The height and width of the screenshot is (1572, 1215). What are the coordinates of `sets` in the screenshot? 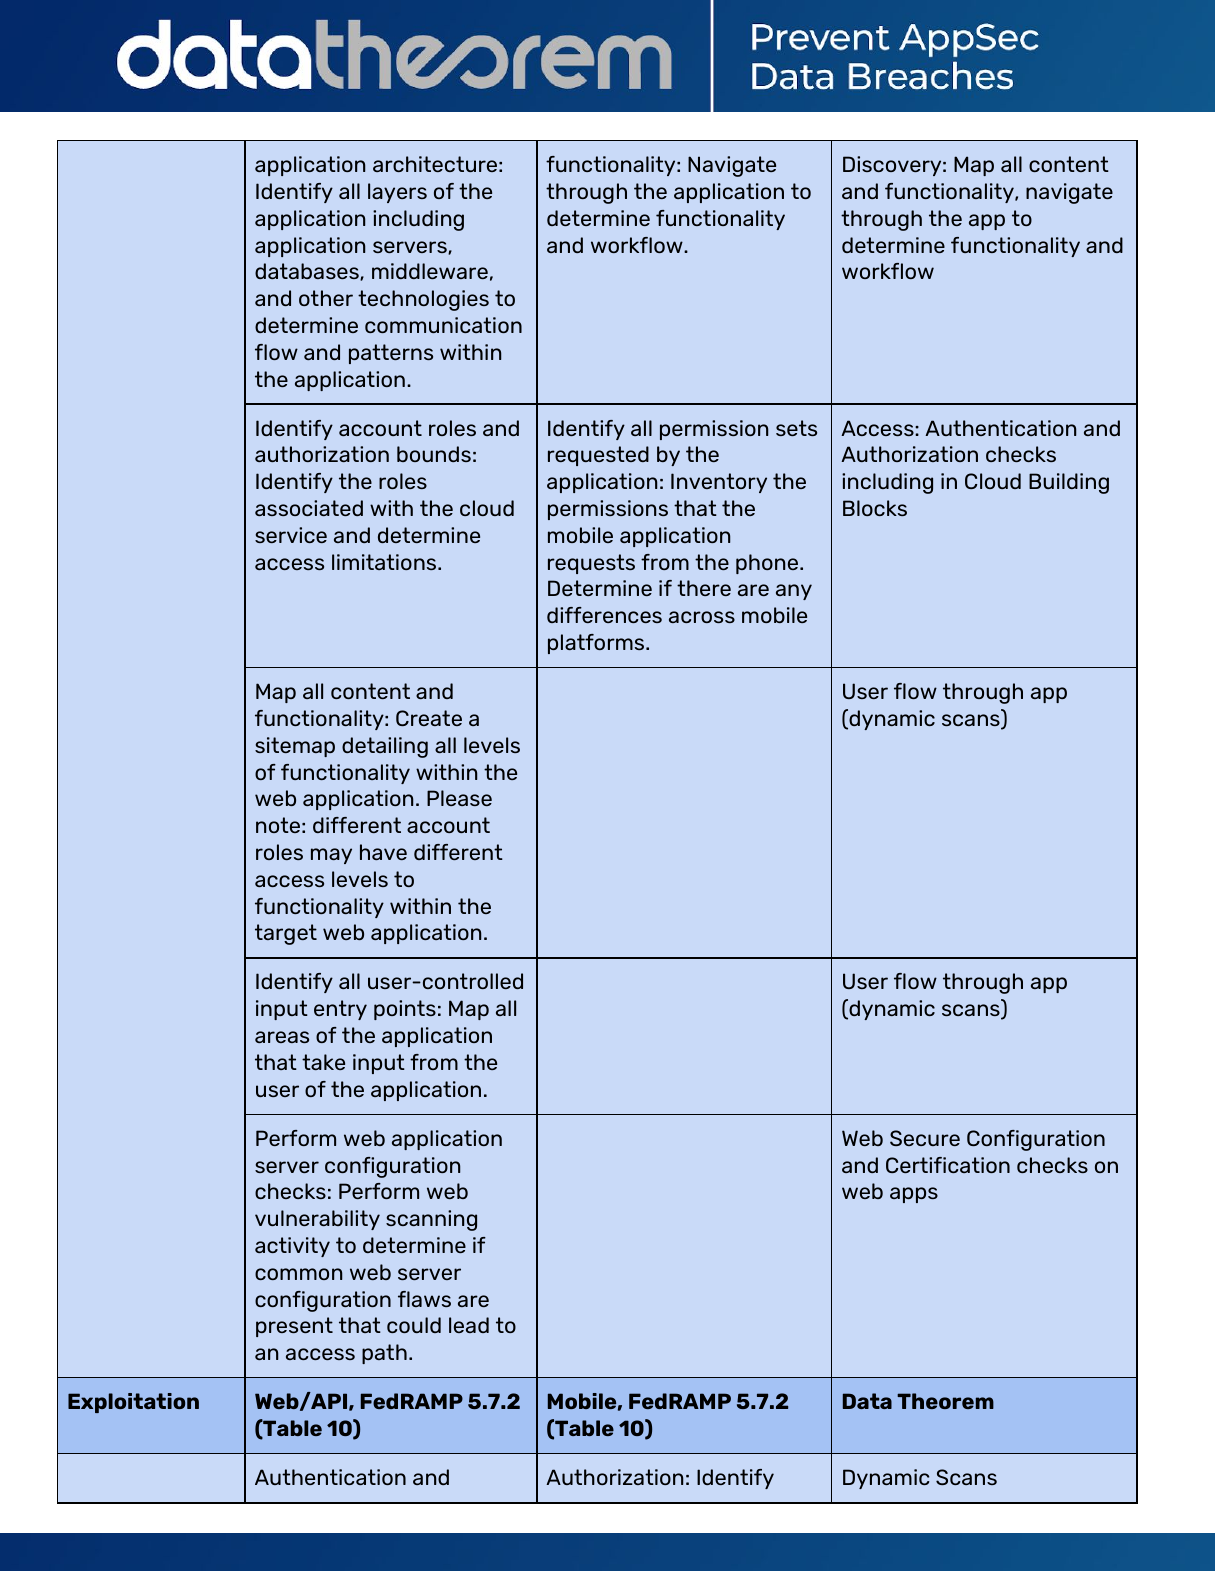 It's located at (796, 428).
